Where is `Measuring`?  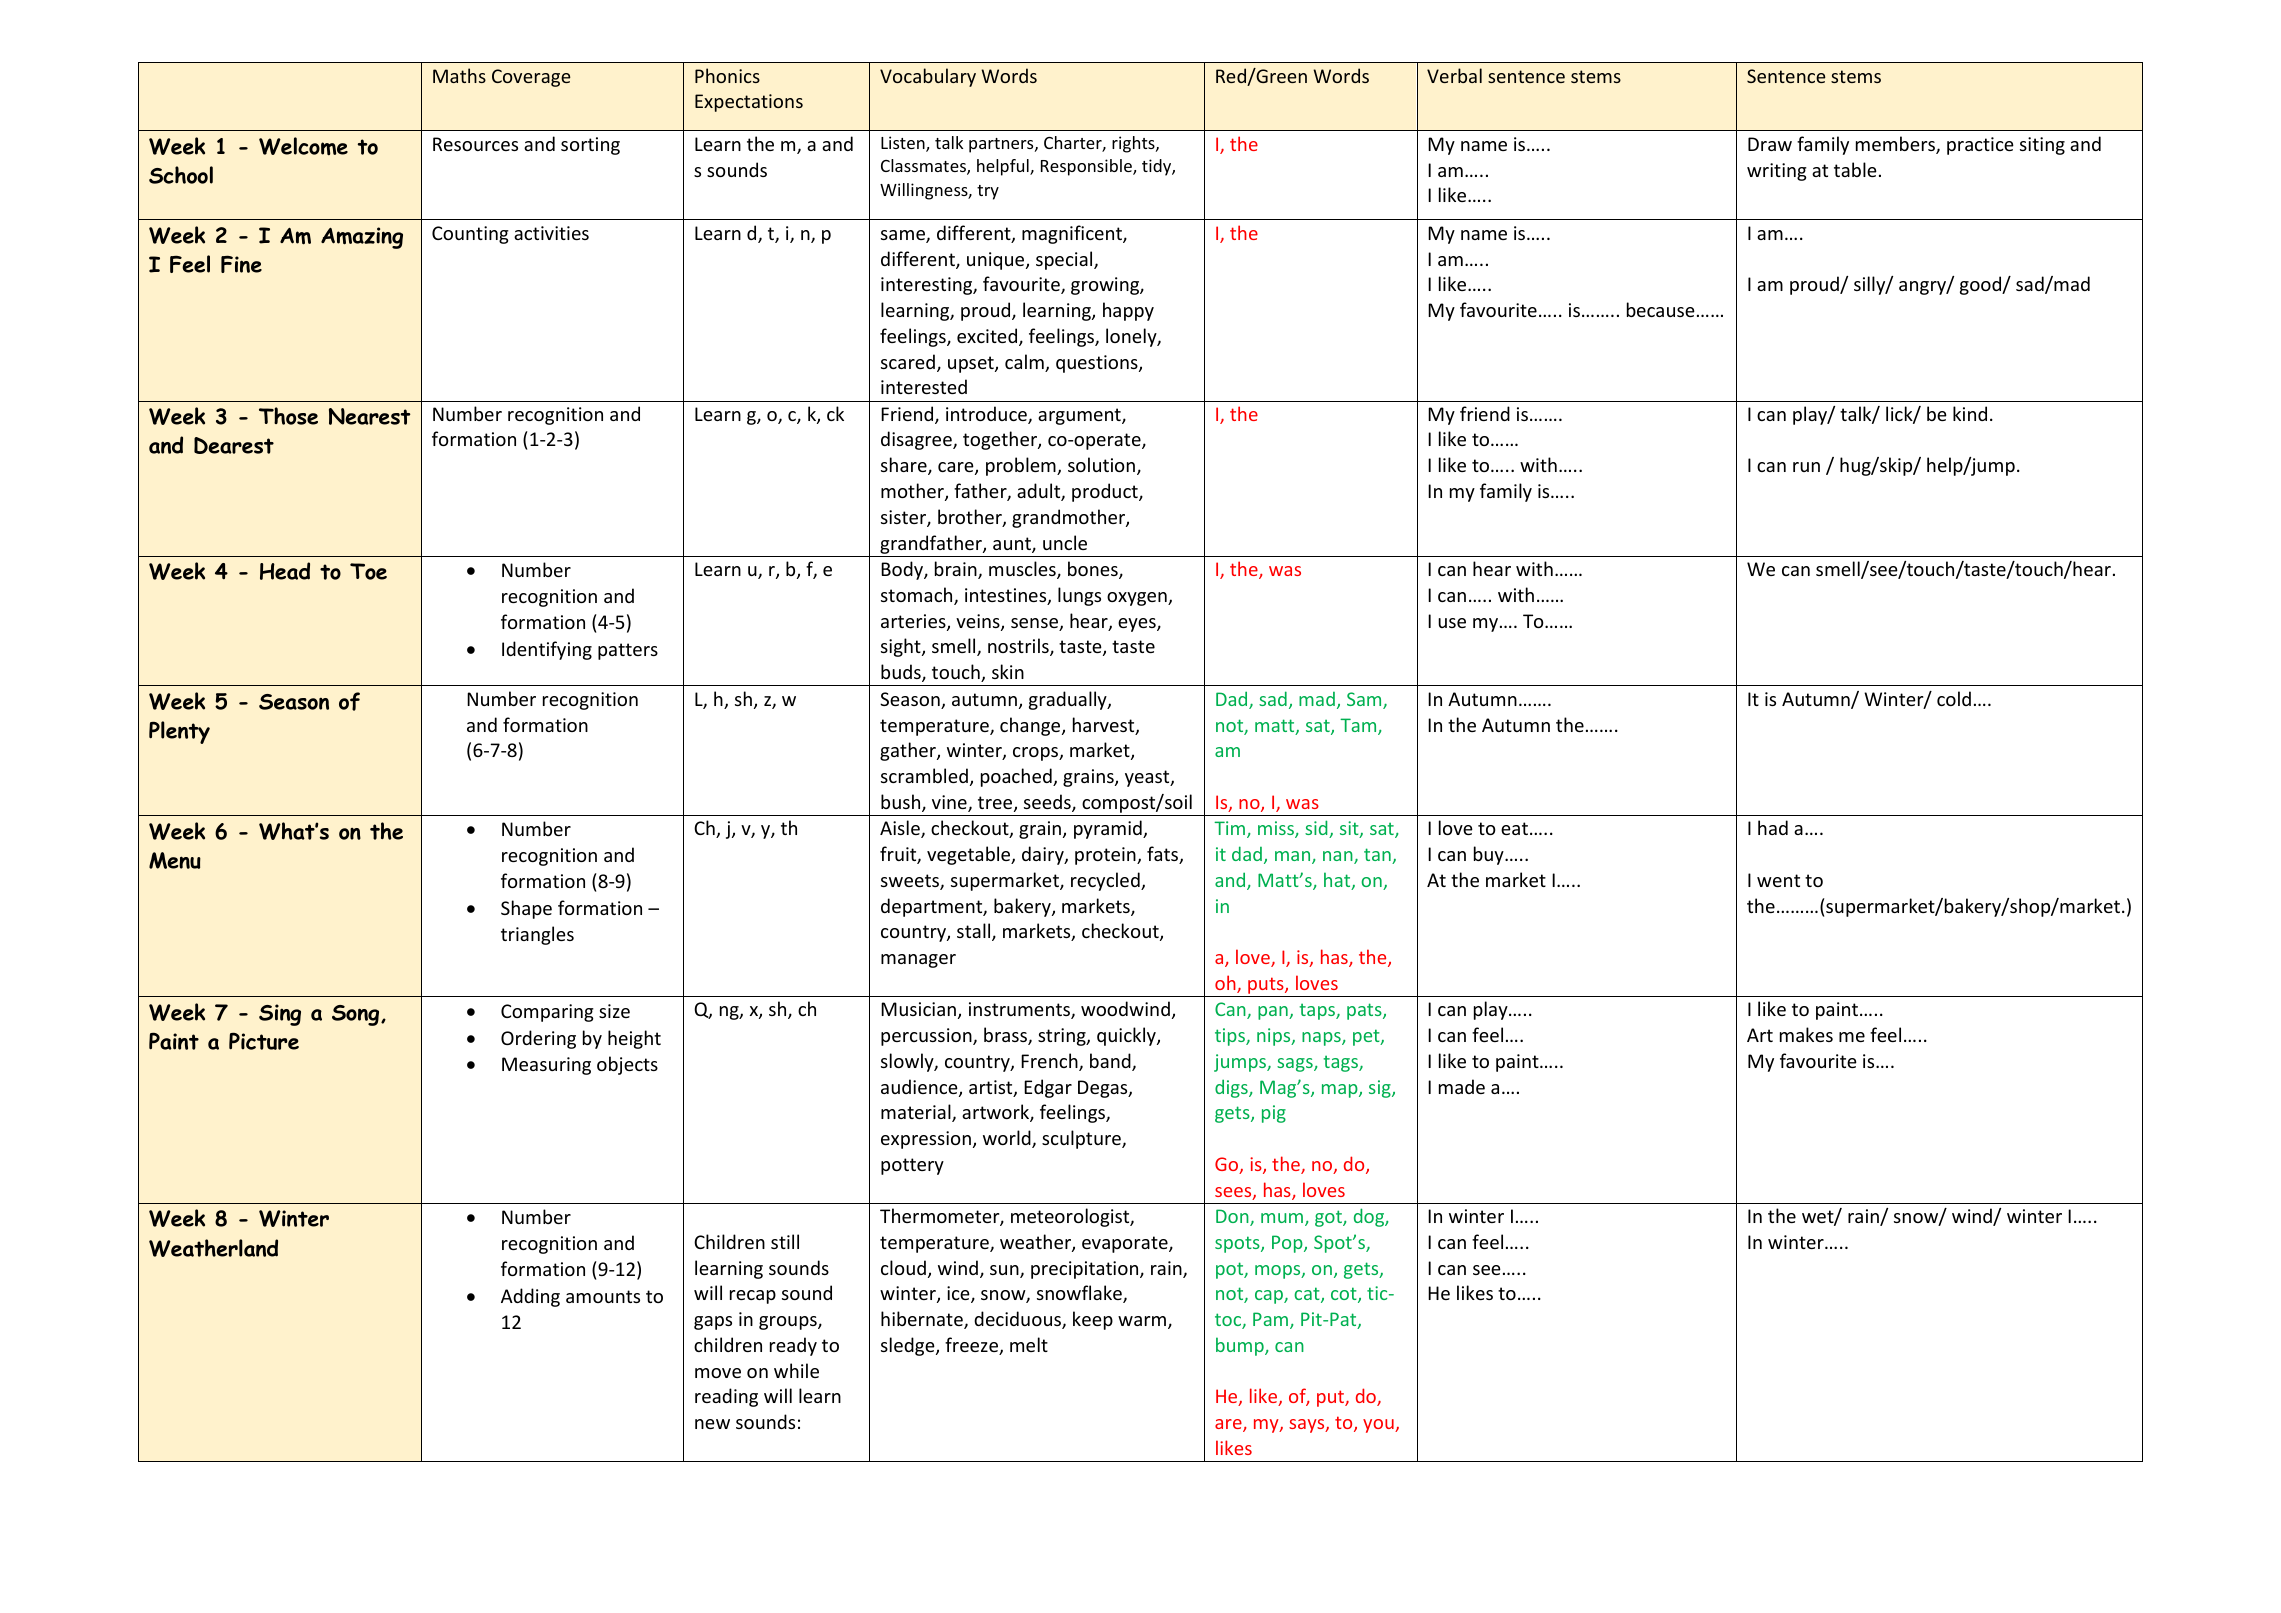 Measuring is located at coordinates (546, 1066).
